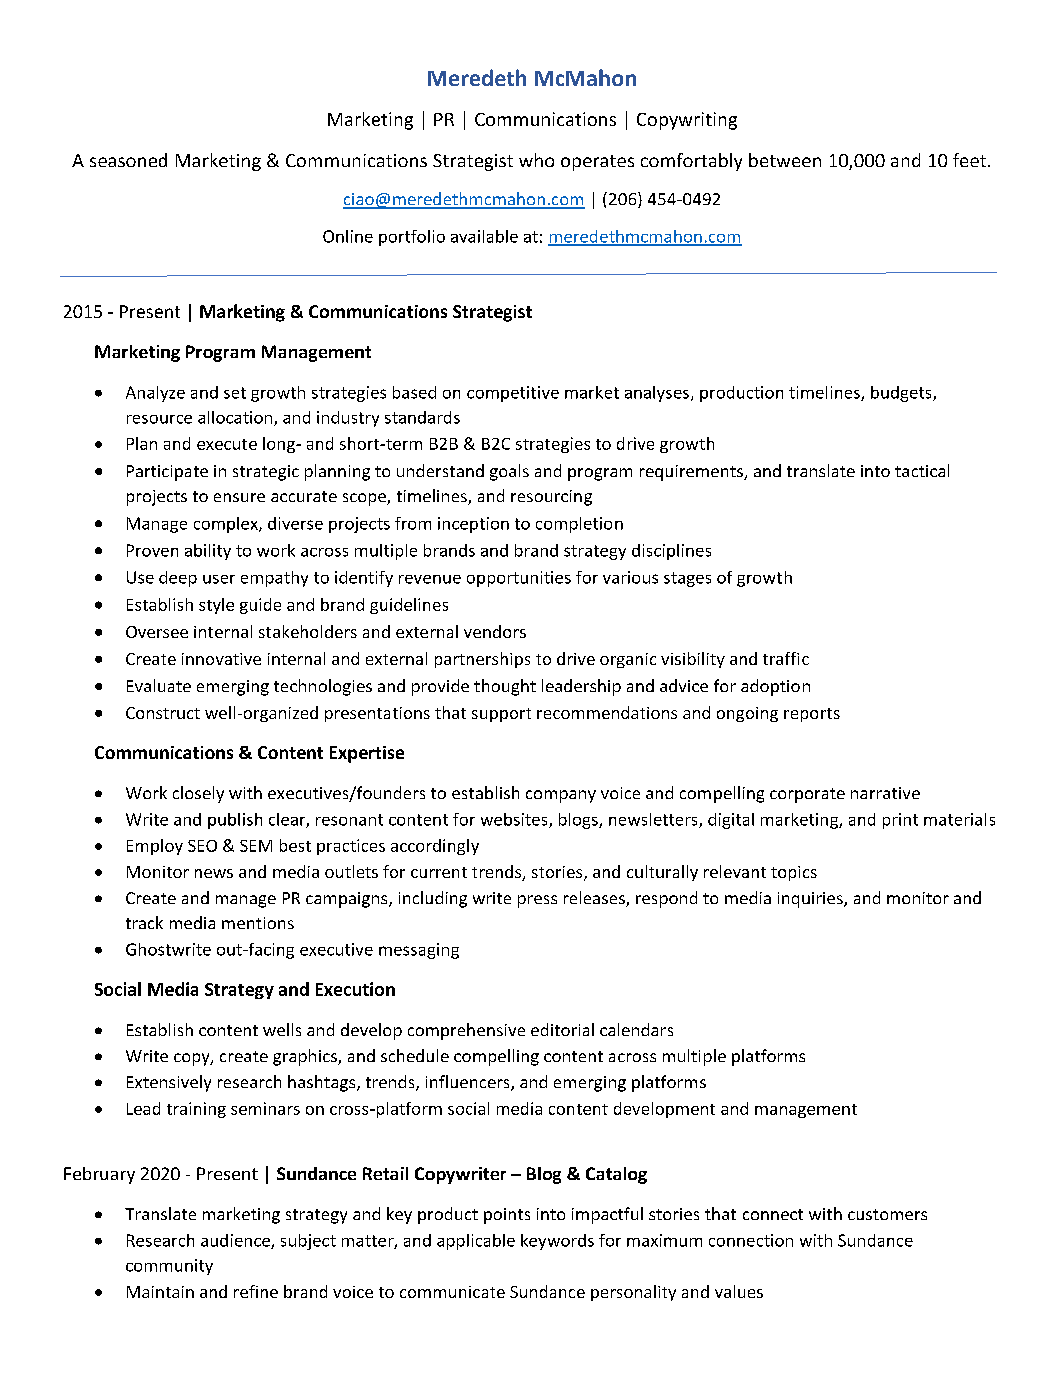 The width and height of the image is (1064, 1377). Describe the element at coordinates (536, 160) in the image. I see `who` at that location.
